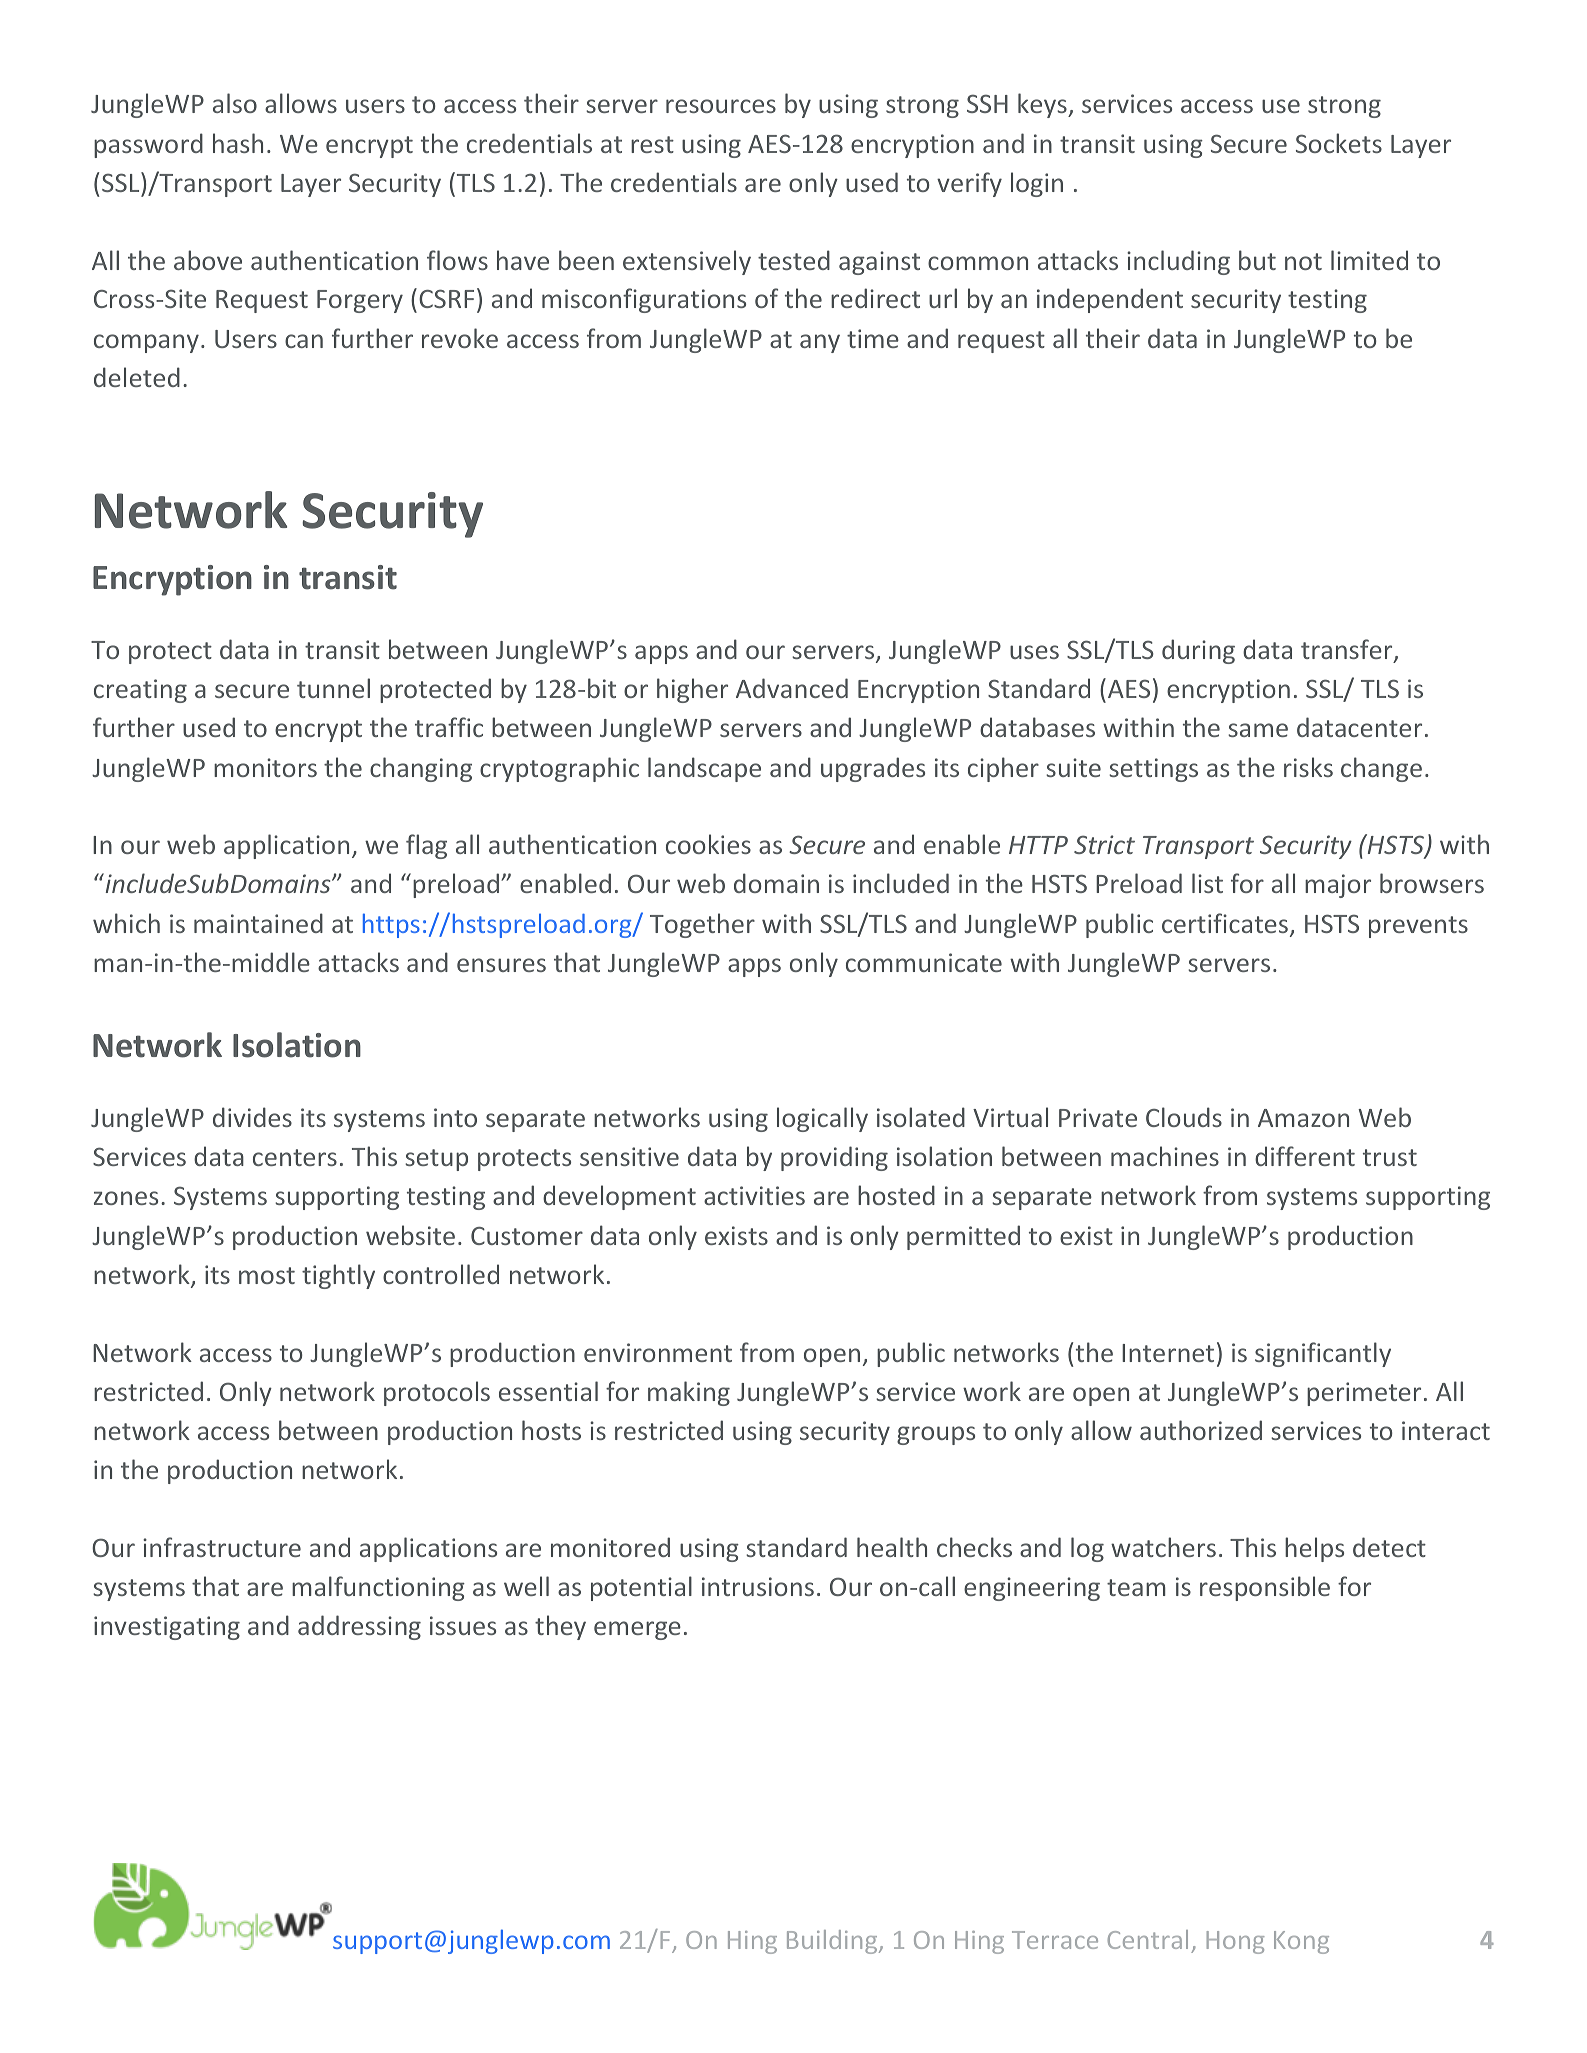  What do you see at coordinates (702, 925) in the screenshot?
I see `Together` at bounding box center [702, 925].
